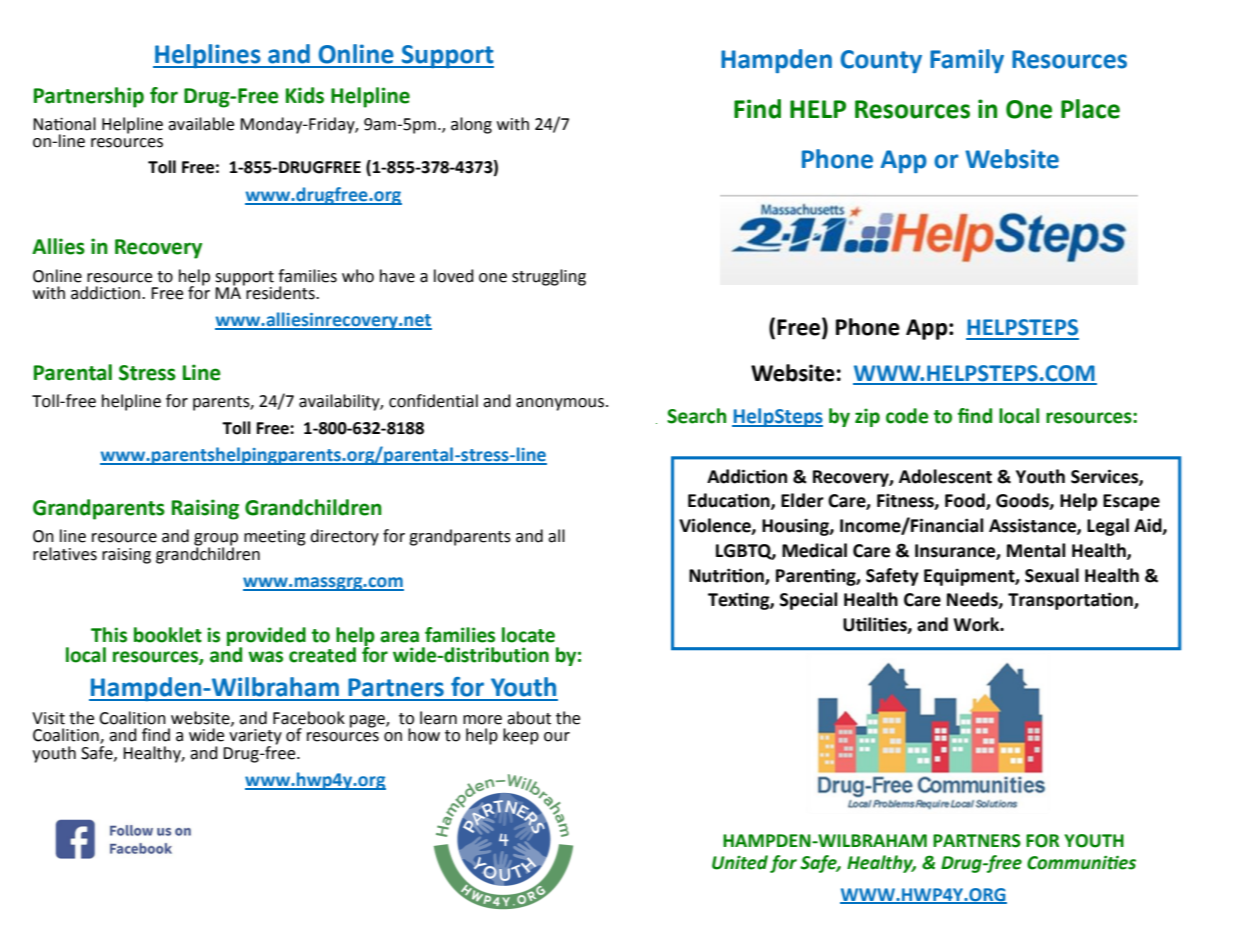 This image has width=1233, height=952. What do you see at coordinates (201, 124) in the image?
I see `available` at bounding box center [201, 124].
